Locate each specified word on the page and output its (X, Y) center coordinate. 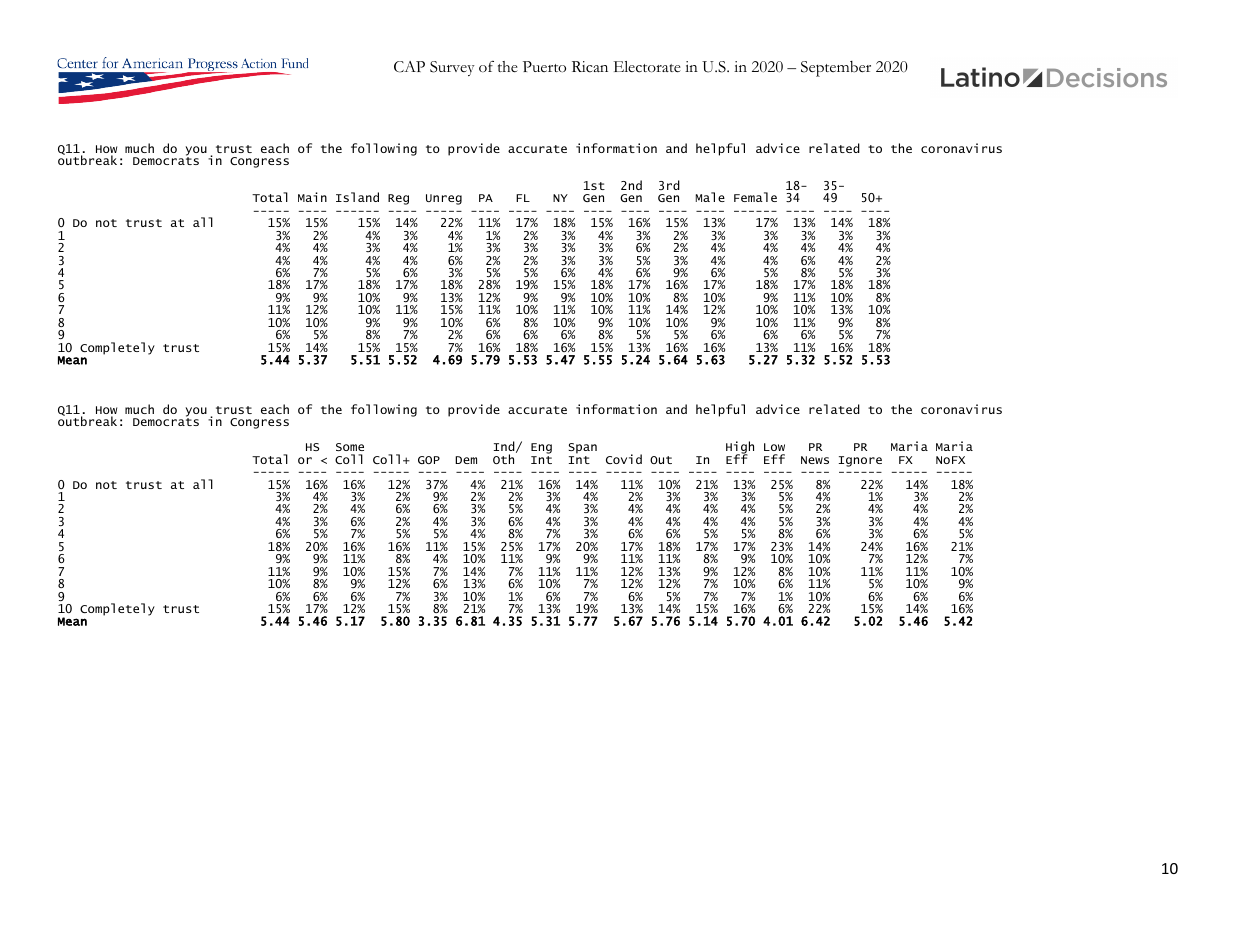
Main (312, 197)
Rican (590, 67)
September (836, 69)
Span (582, 450)
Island (357, 197)
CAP (409, 67)
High (740, 449)
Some (350, 447)
